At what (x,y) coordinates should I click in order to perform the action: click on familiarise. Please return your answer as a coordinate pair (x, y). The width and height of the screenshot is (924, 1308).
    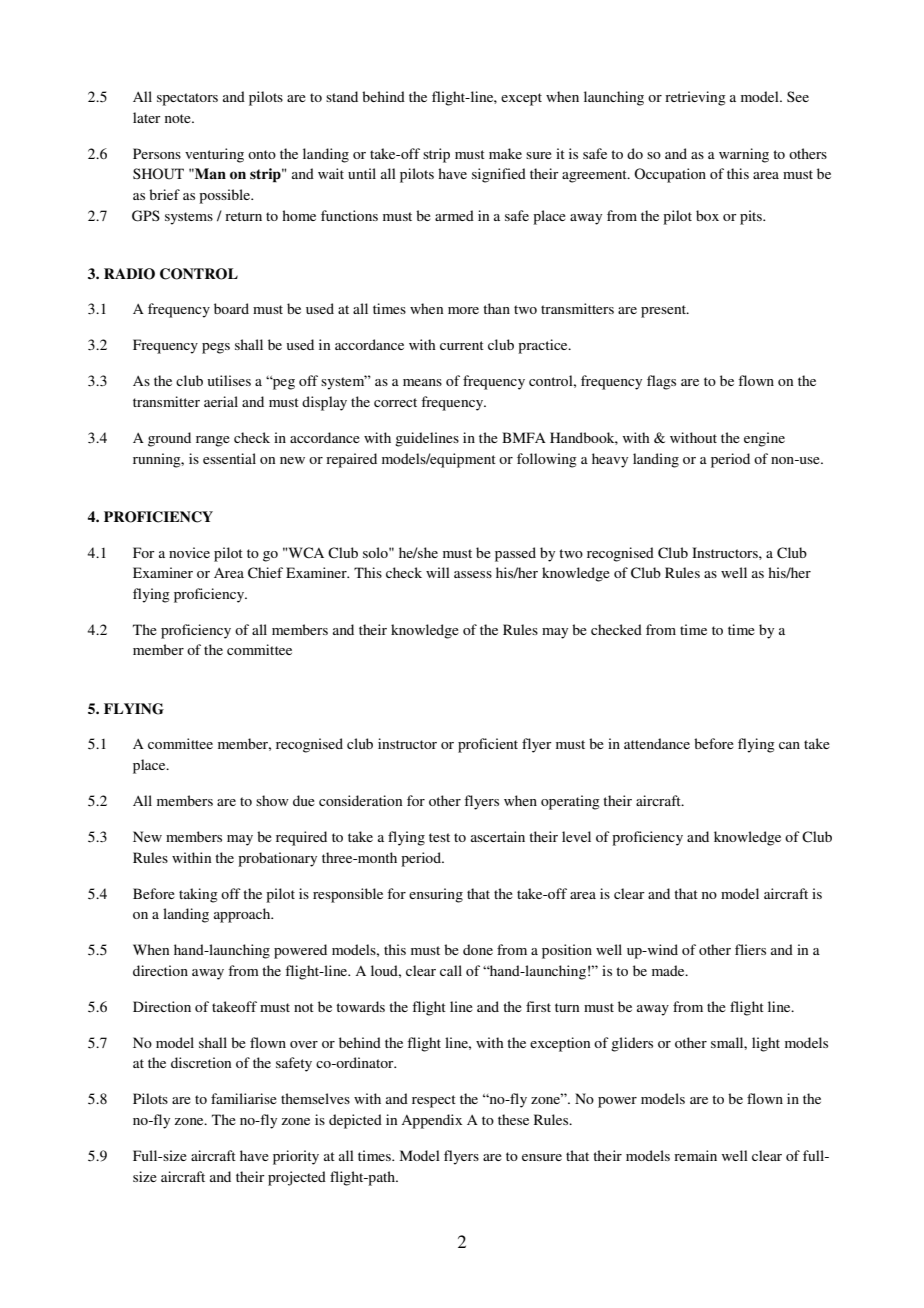
    Looking at the image, I should click on (244, 1098).
